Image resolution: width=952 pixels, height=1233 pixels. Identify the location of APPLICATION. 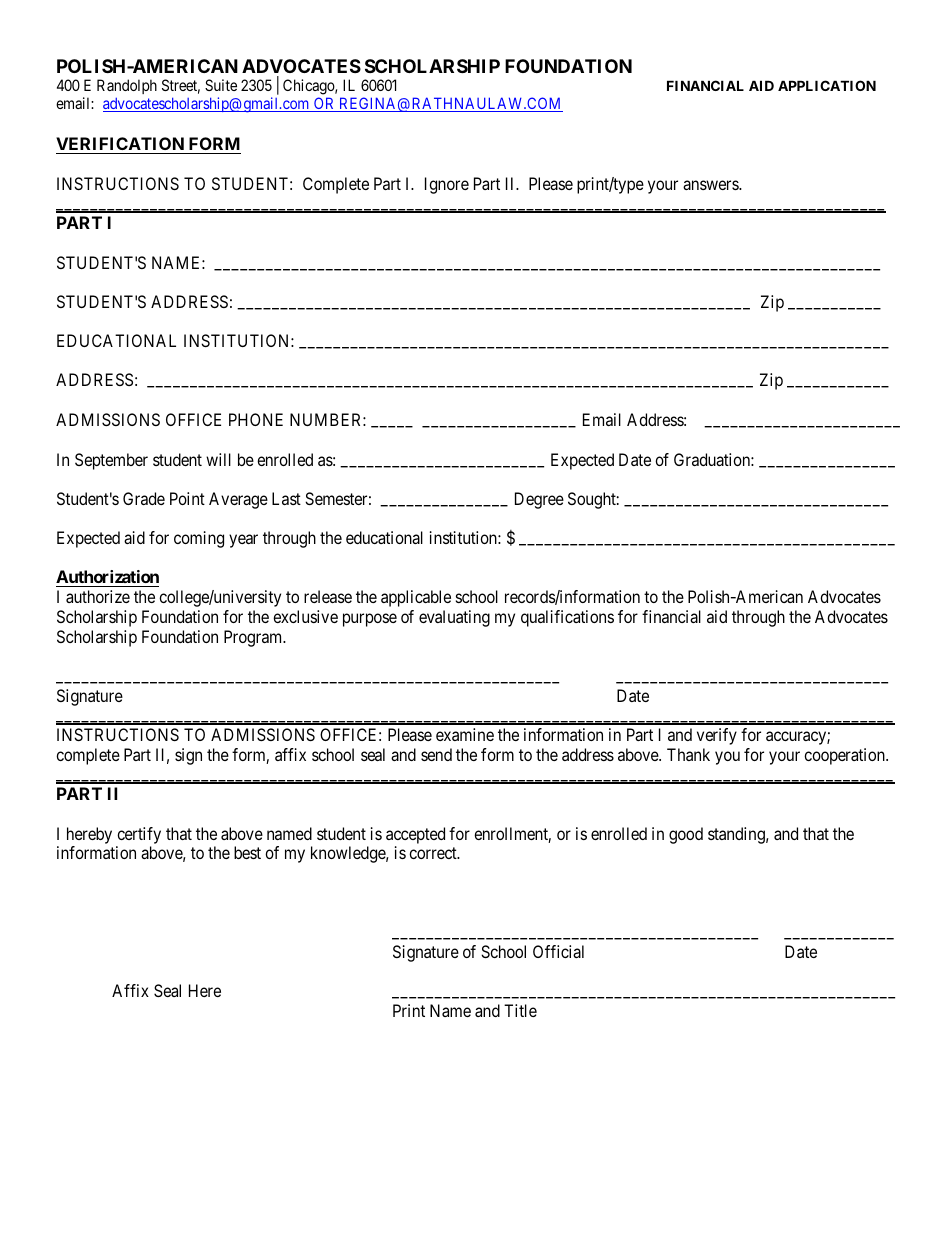
(827, 85).
